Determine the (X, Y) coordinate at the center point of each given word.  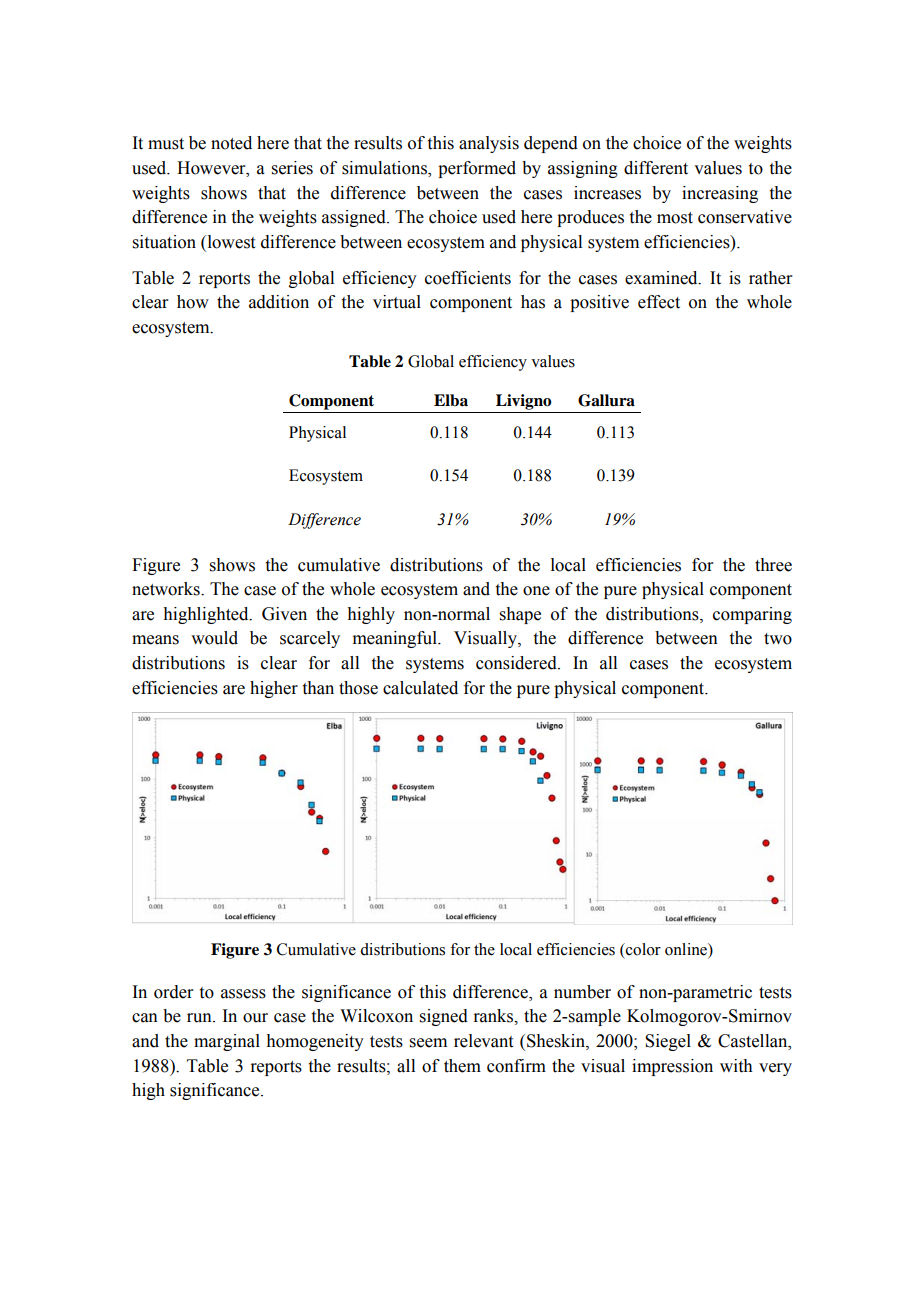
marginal (227, 1042)
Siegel (668, 1042)
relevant (483, 1041)
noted (231, 143)
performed (477, 169)
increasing (720, 194)
